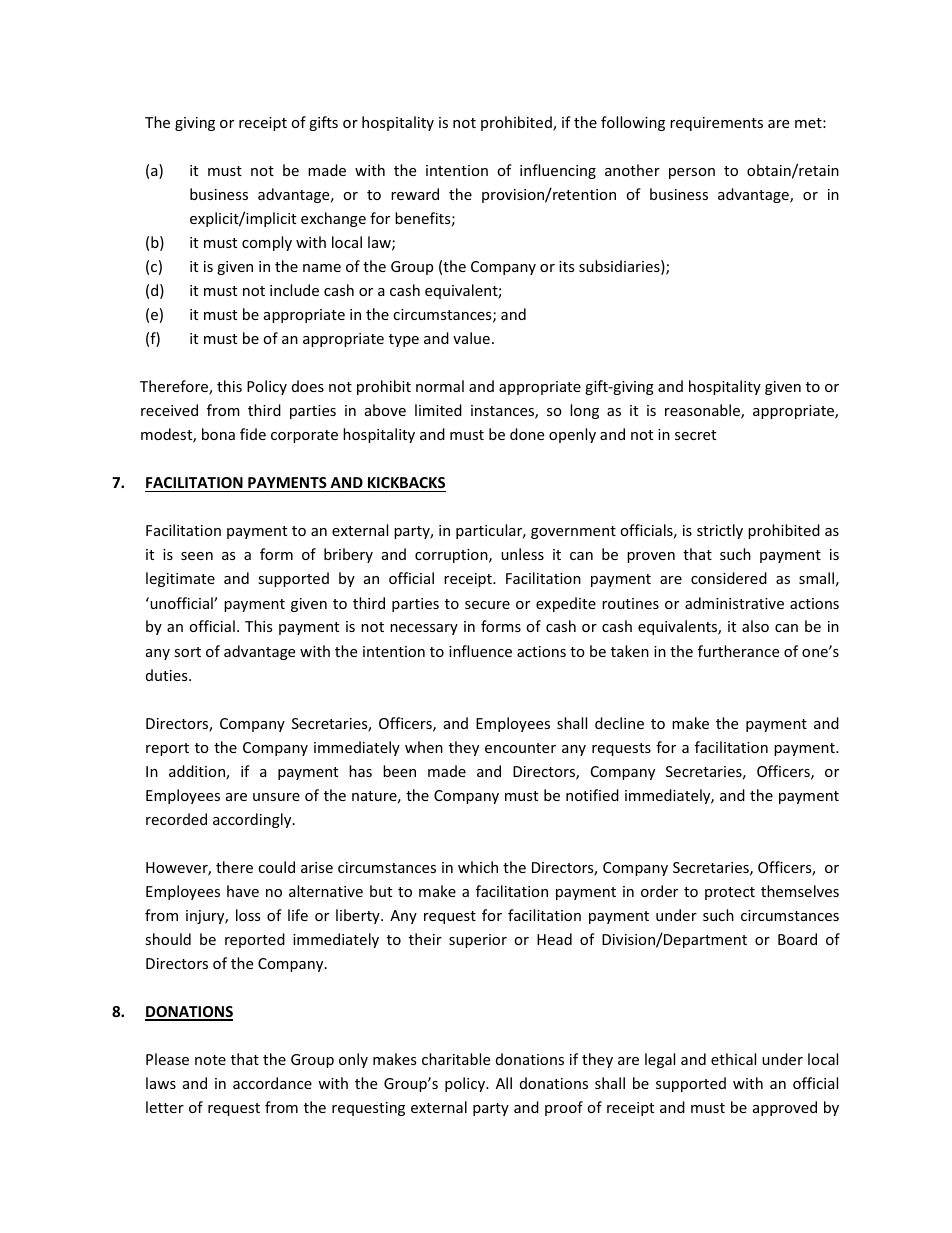 The height and width of the page is (1233, 952). What do you see at coordinates (716, 124) in the page?
I see `requirements` at bounding box center [716, 124].
